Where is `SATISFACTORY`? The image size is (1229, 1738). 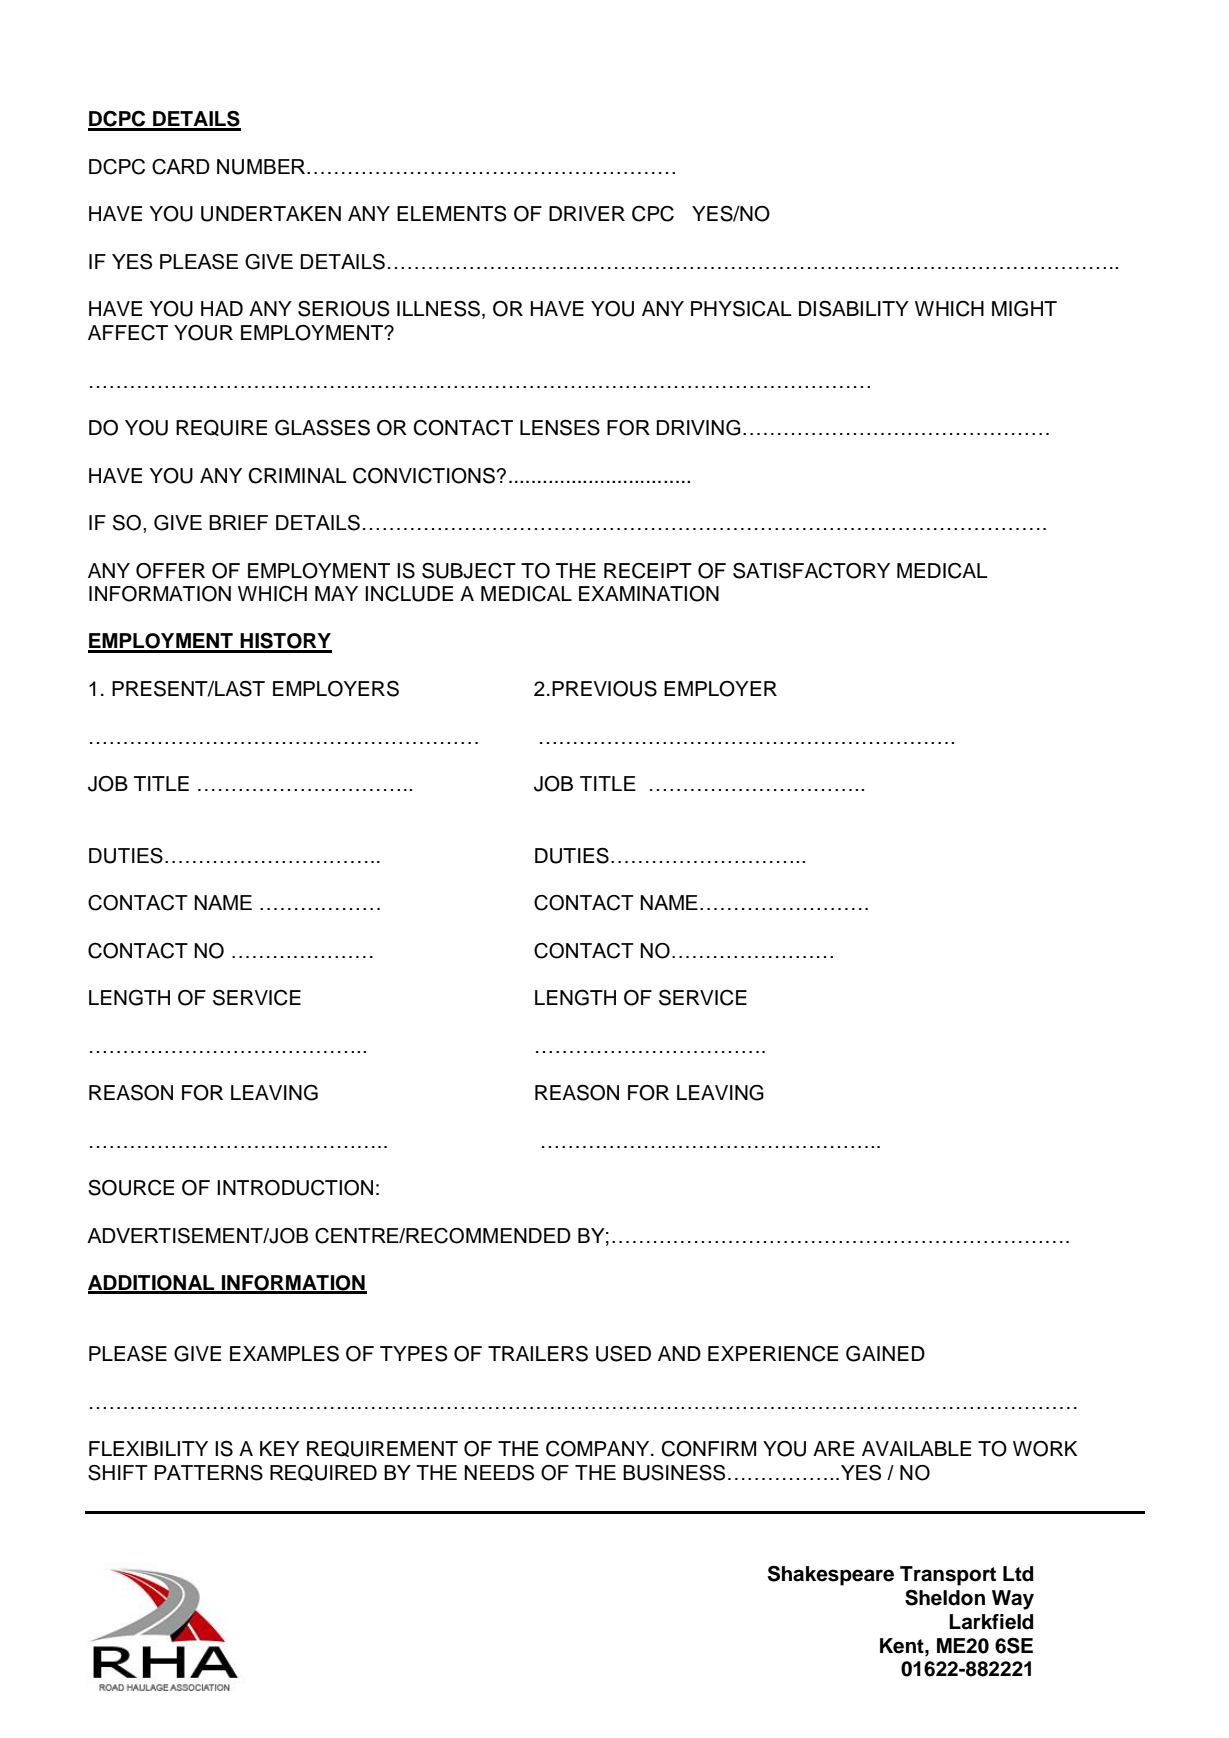 SATISFACTORY is located at coordinates (811, 570).
